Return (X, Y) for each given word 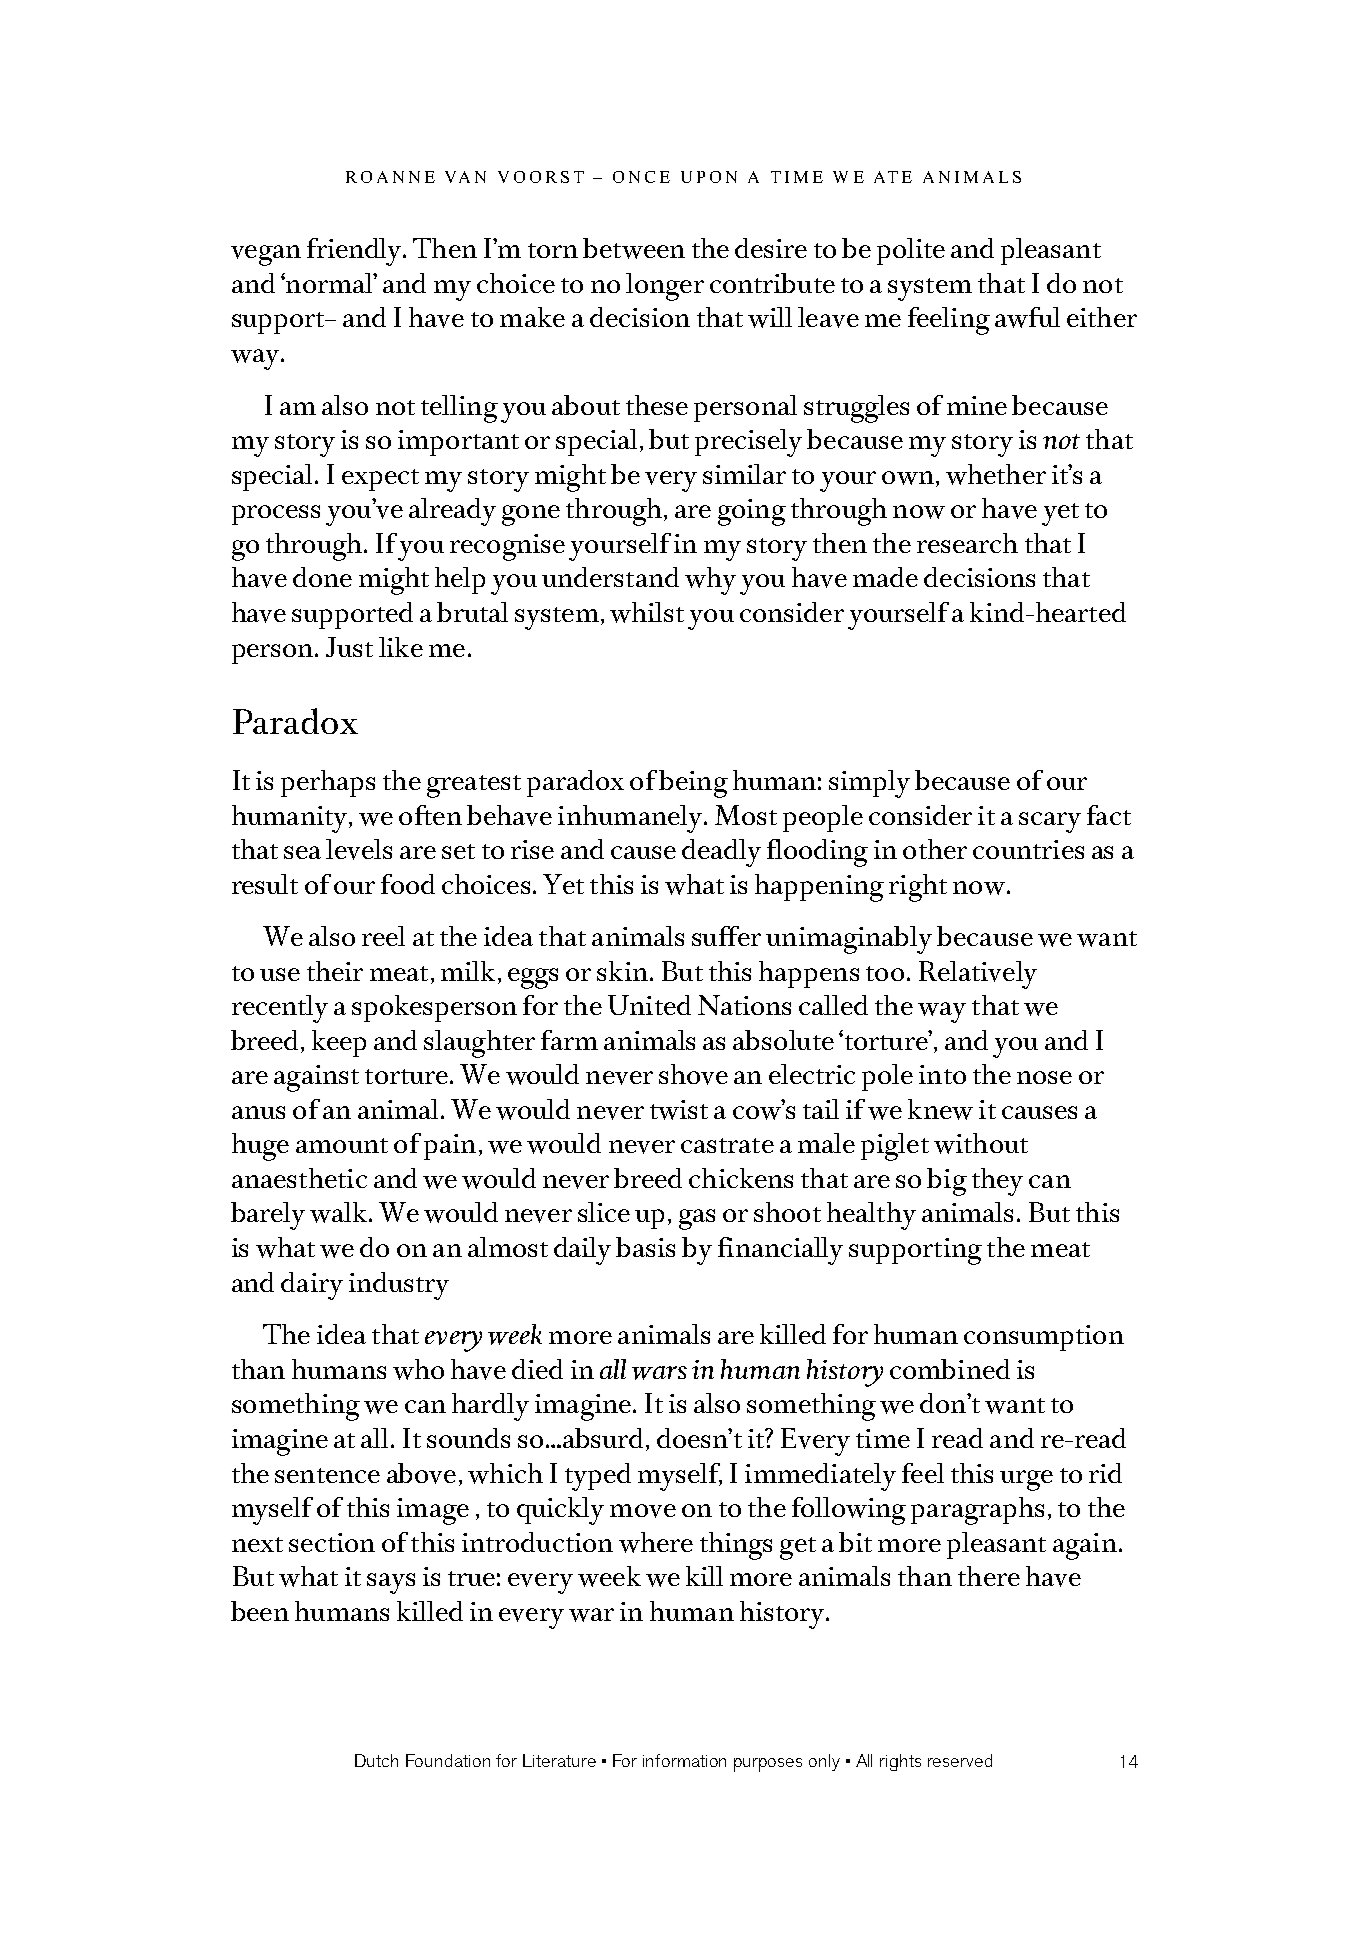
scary (1050, 822)
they (997, 1182)
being (693, 784)
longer (665, 287)
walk (340, 1212)
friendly (355, 252)
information (684, 1760)
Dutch (376, 1760)
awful (1027, 317)
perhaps (328, 783)
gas (697, 1219)
